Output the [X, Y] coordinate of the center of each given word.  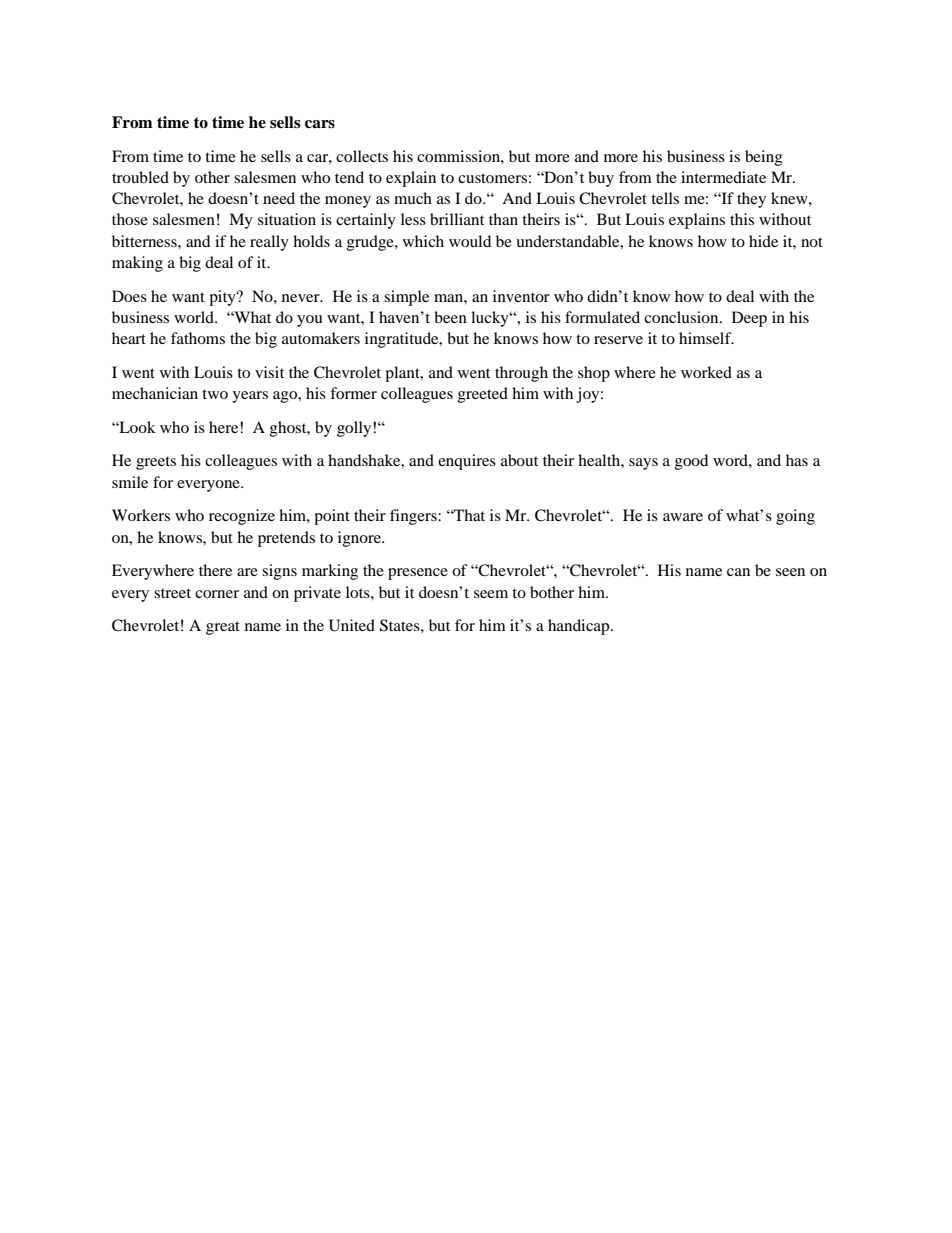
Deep [749, 319]
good [691, 462]
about [519, 460]
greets [156, 463]
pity [223, 298]
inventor [521, 296]
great [223, 628]
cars [320, 124]
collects [362, 156]
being [764, 158]
